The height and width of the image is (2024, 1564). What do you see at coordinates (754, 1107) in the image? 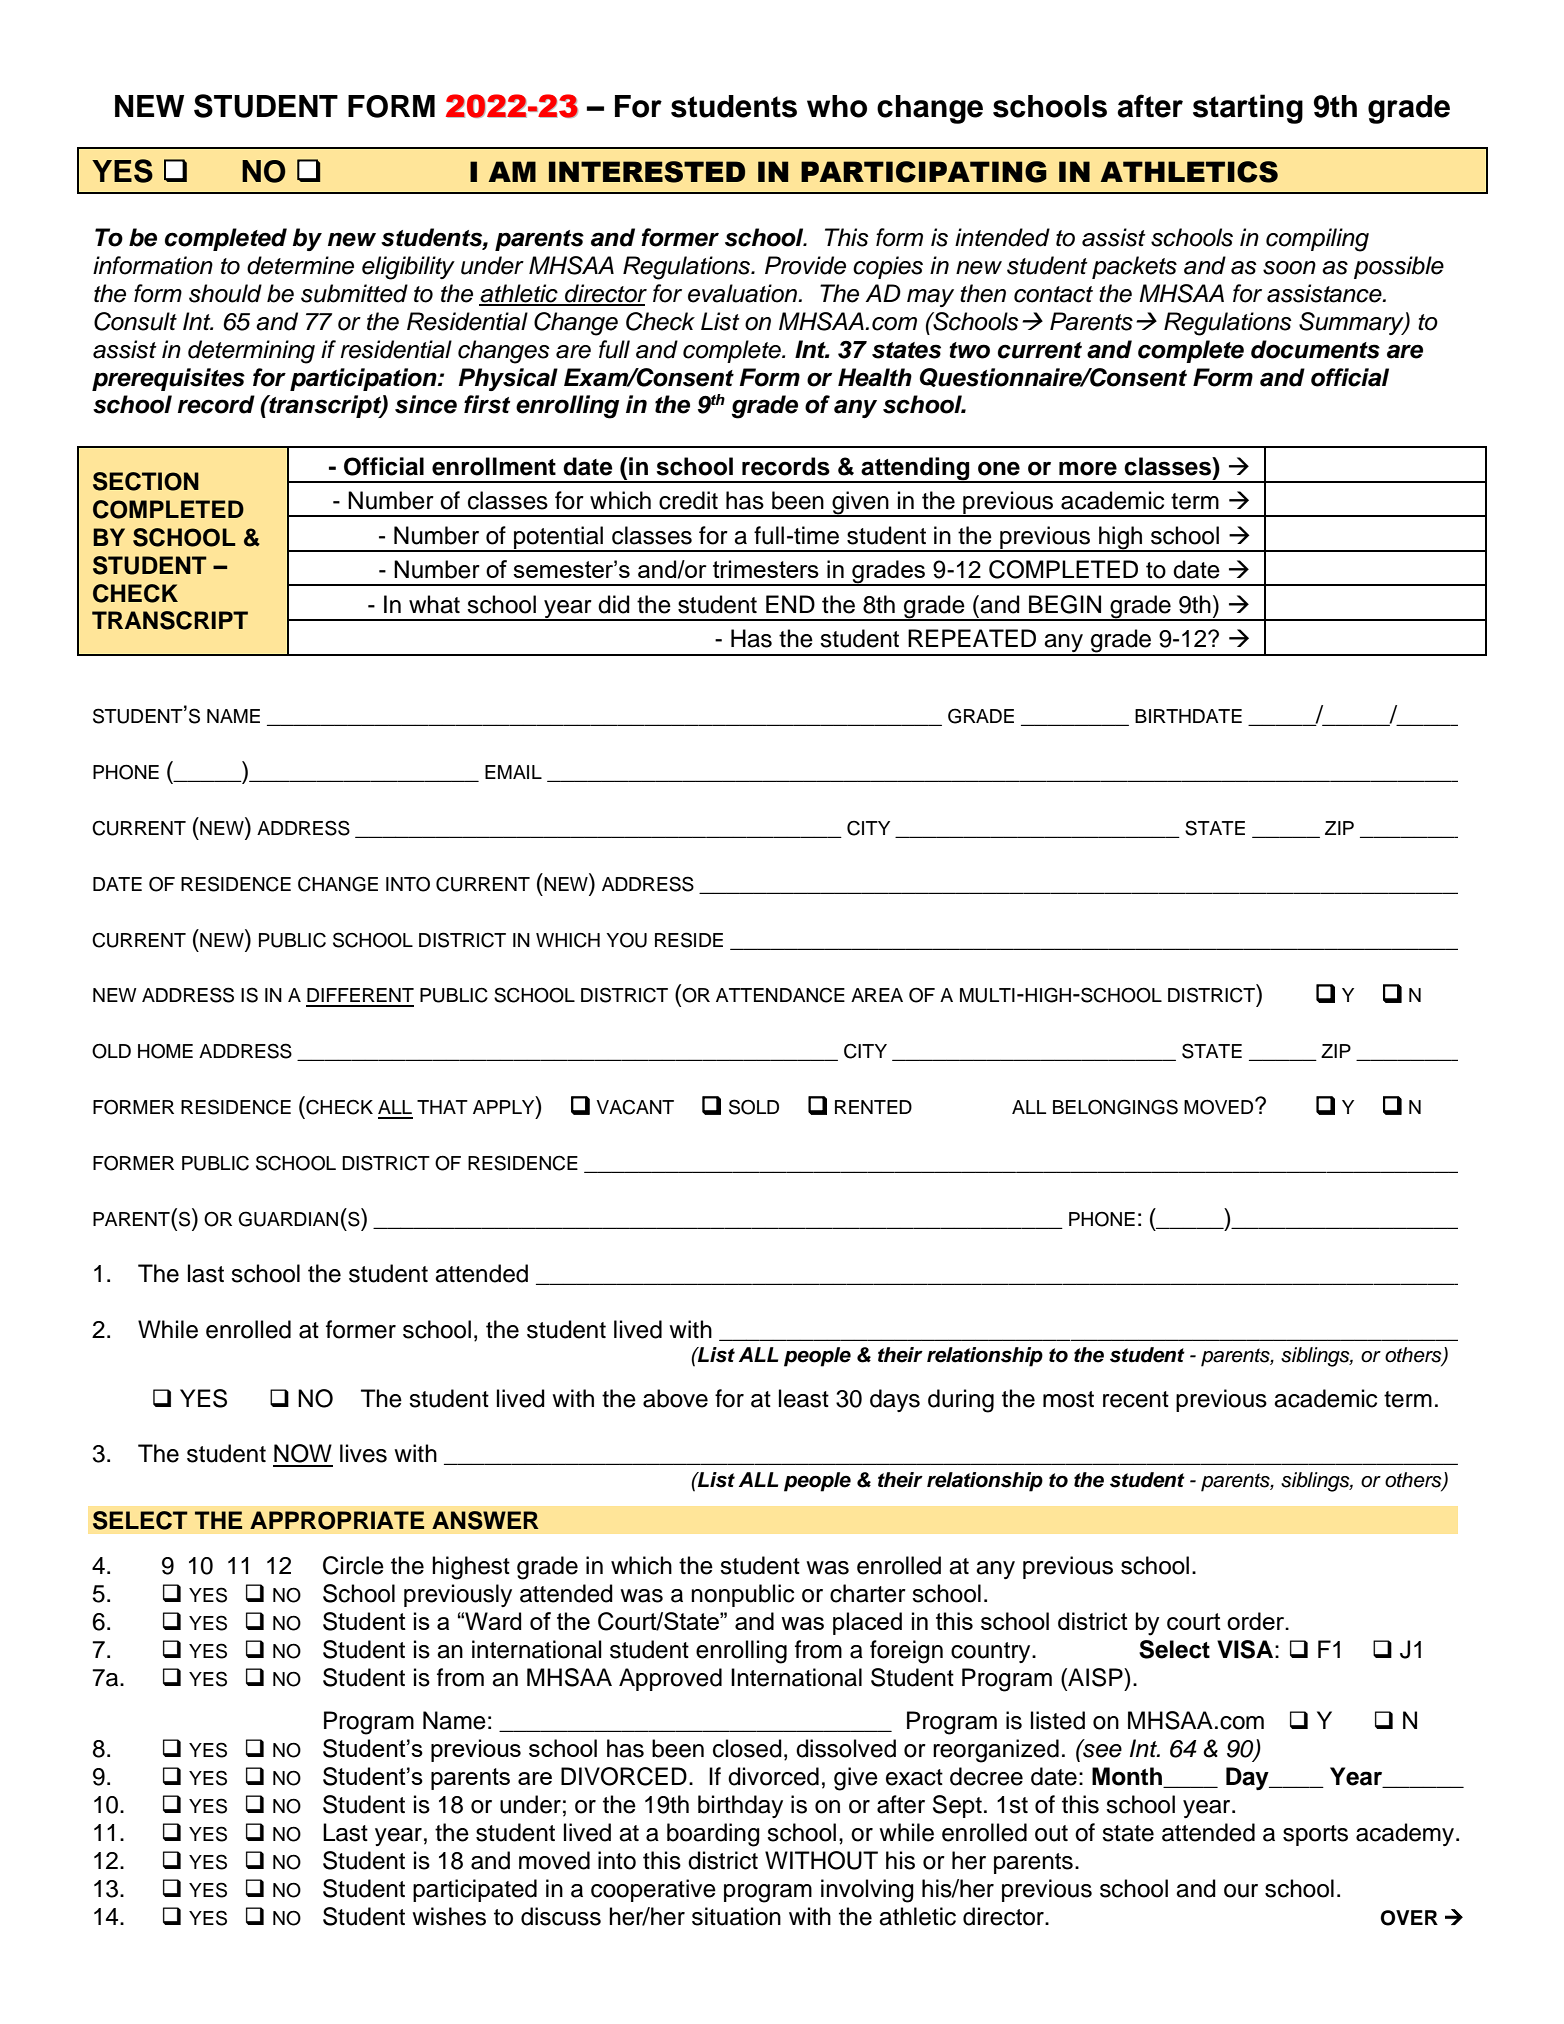
I see `SOLD` at bounding box center [754, 1107].
